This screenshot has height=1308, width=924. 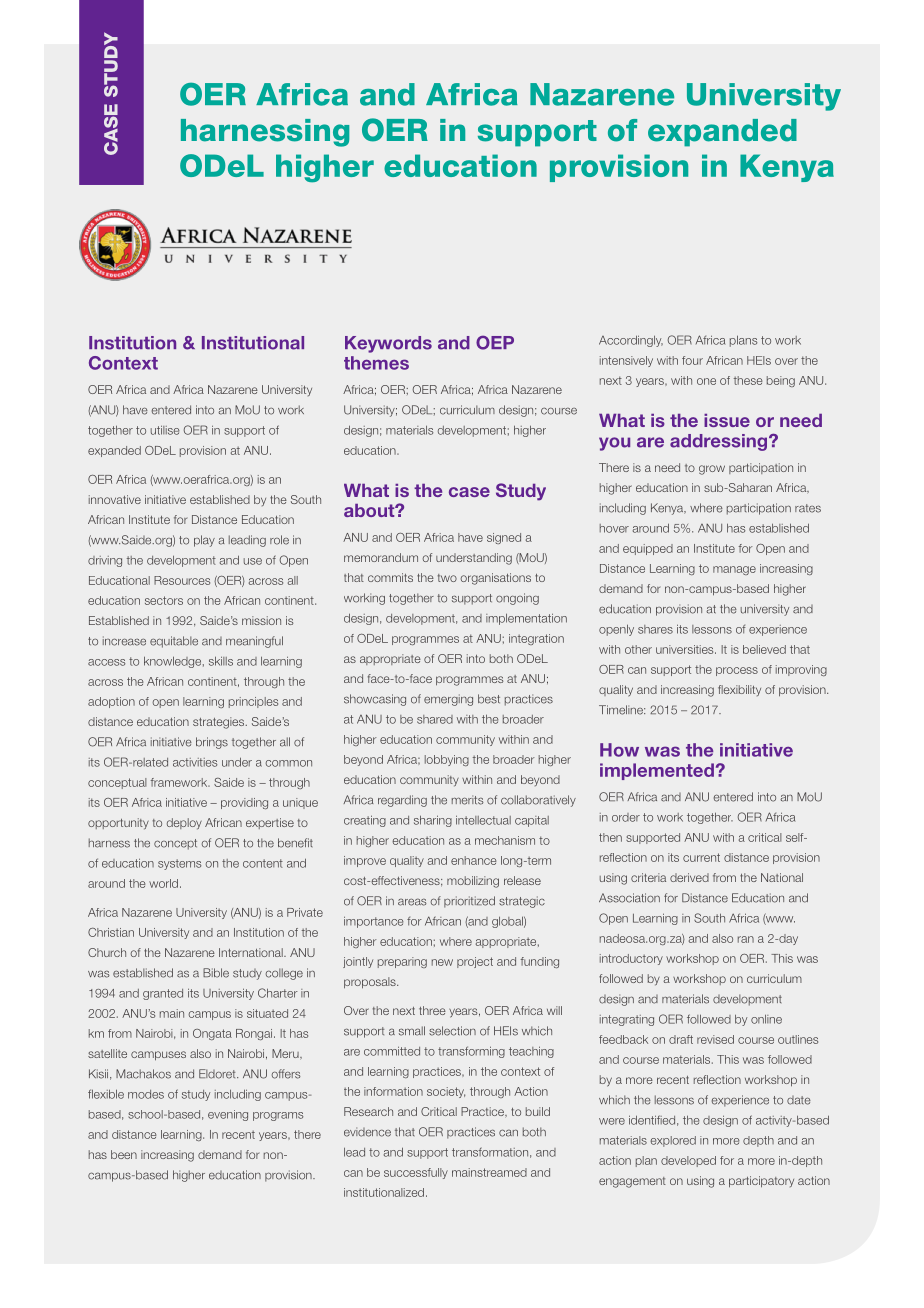 What do you see at coordinates (706, 381) in the screenshot?
I see `one` at bounding box center [706, 381].
